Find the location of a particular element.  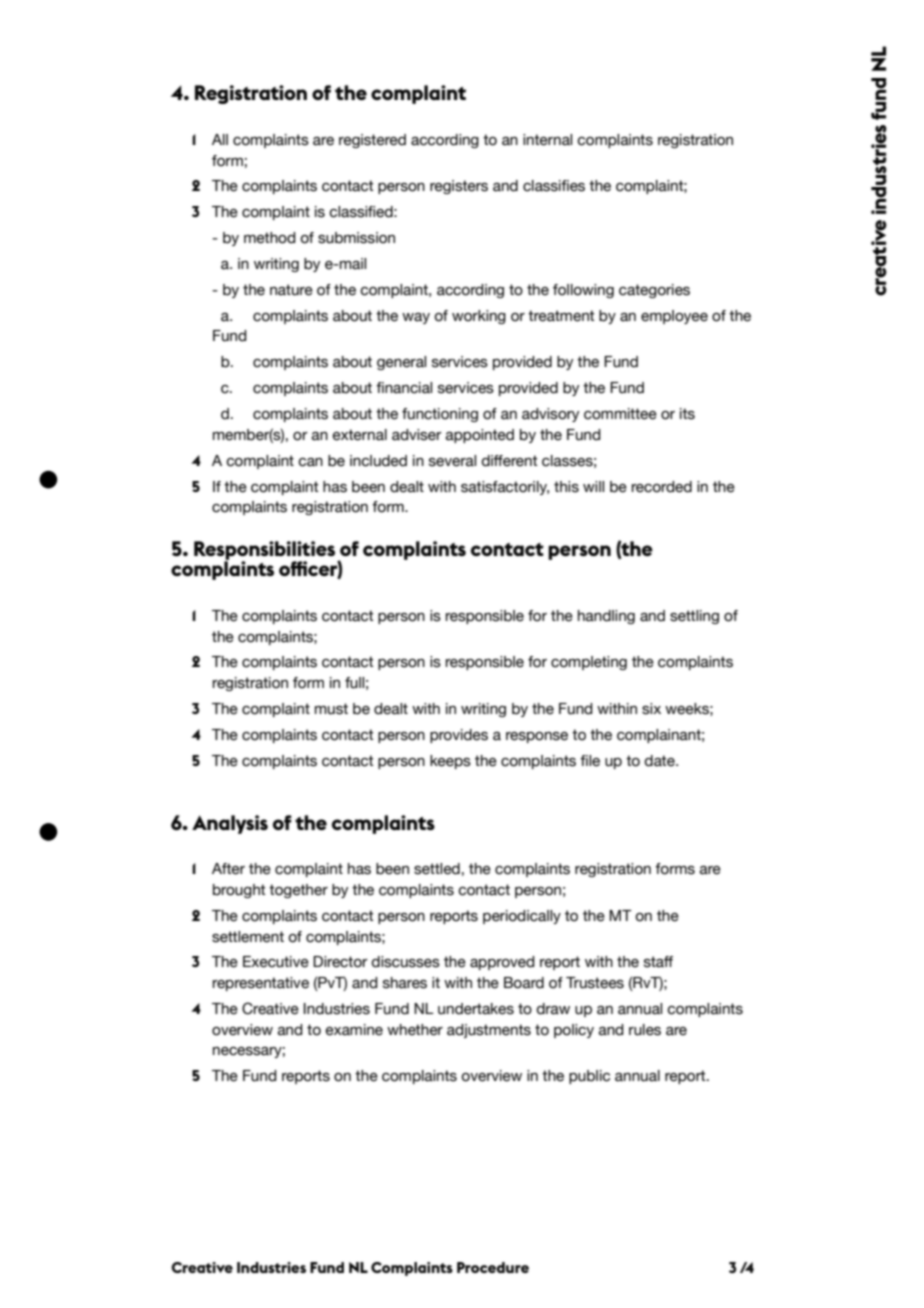

classifies is located at coordinates (554, 186).
